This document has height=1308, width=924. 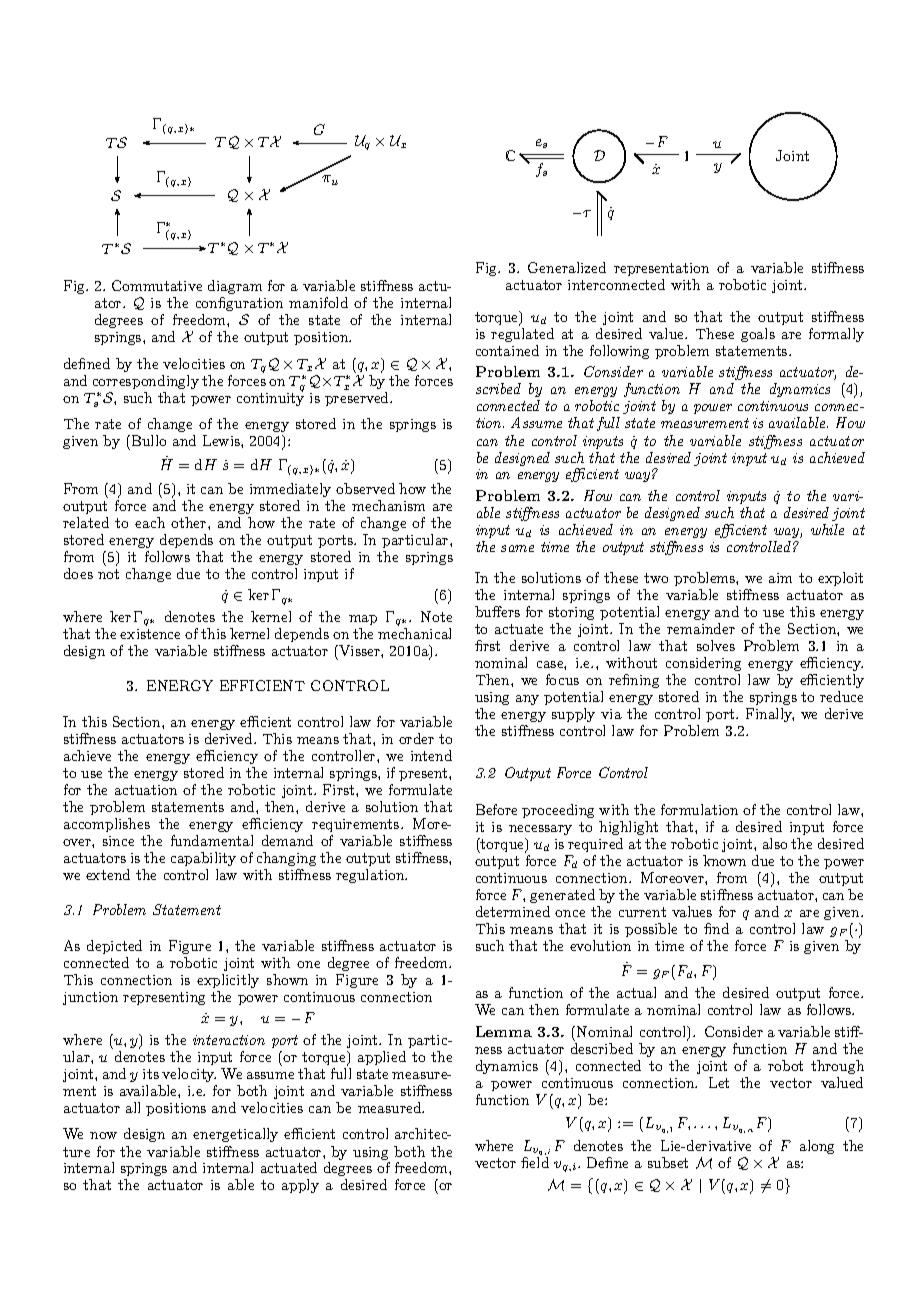 I want to click on order, so click(x=416, y=738).
